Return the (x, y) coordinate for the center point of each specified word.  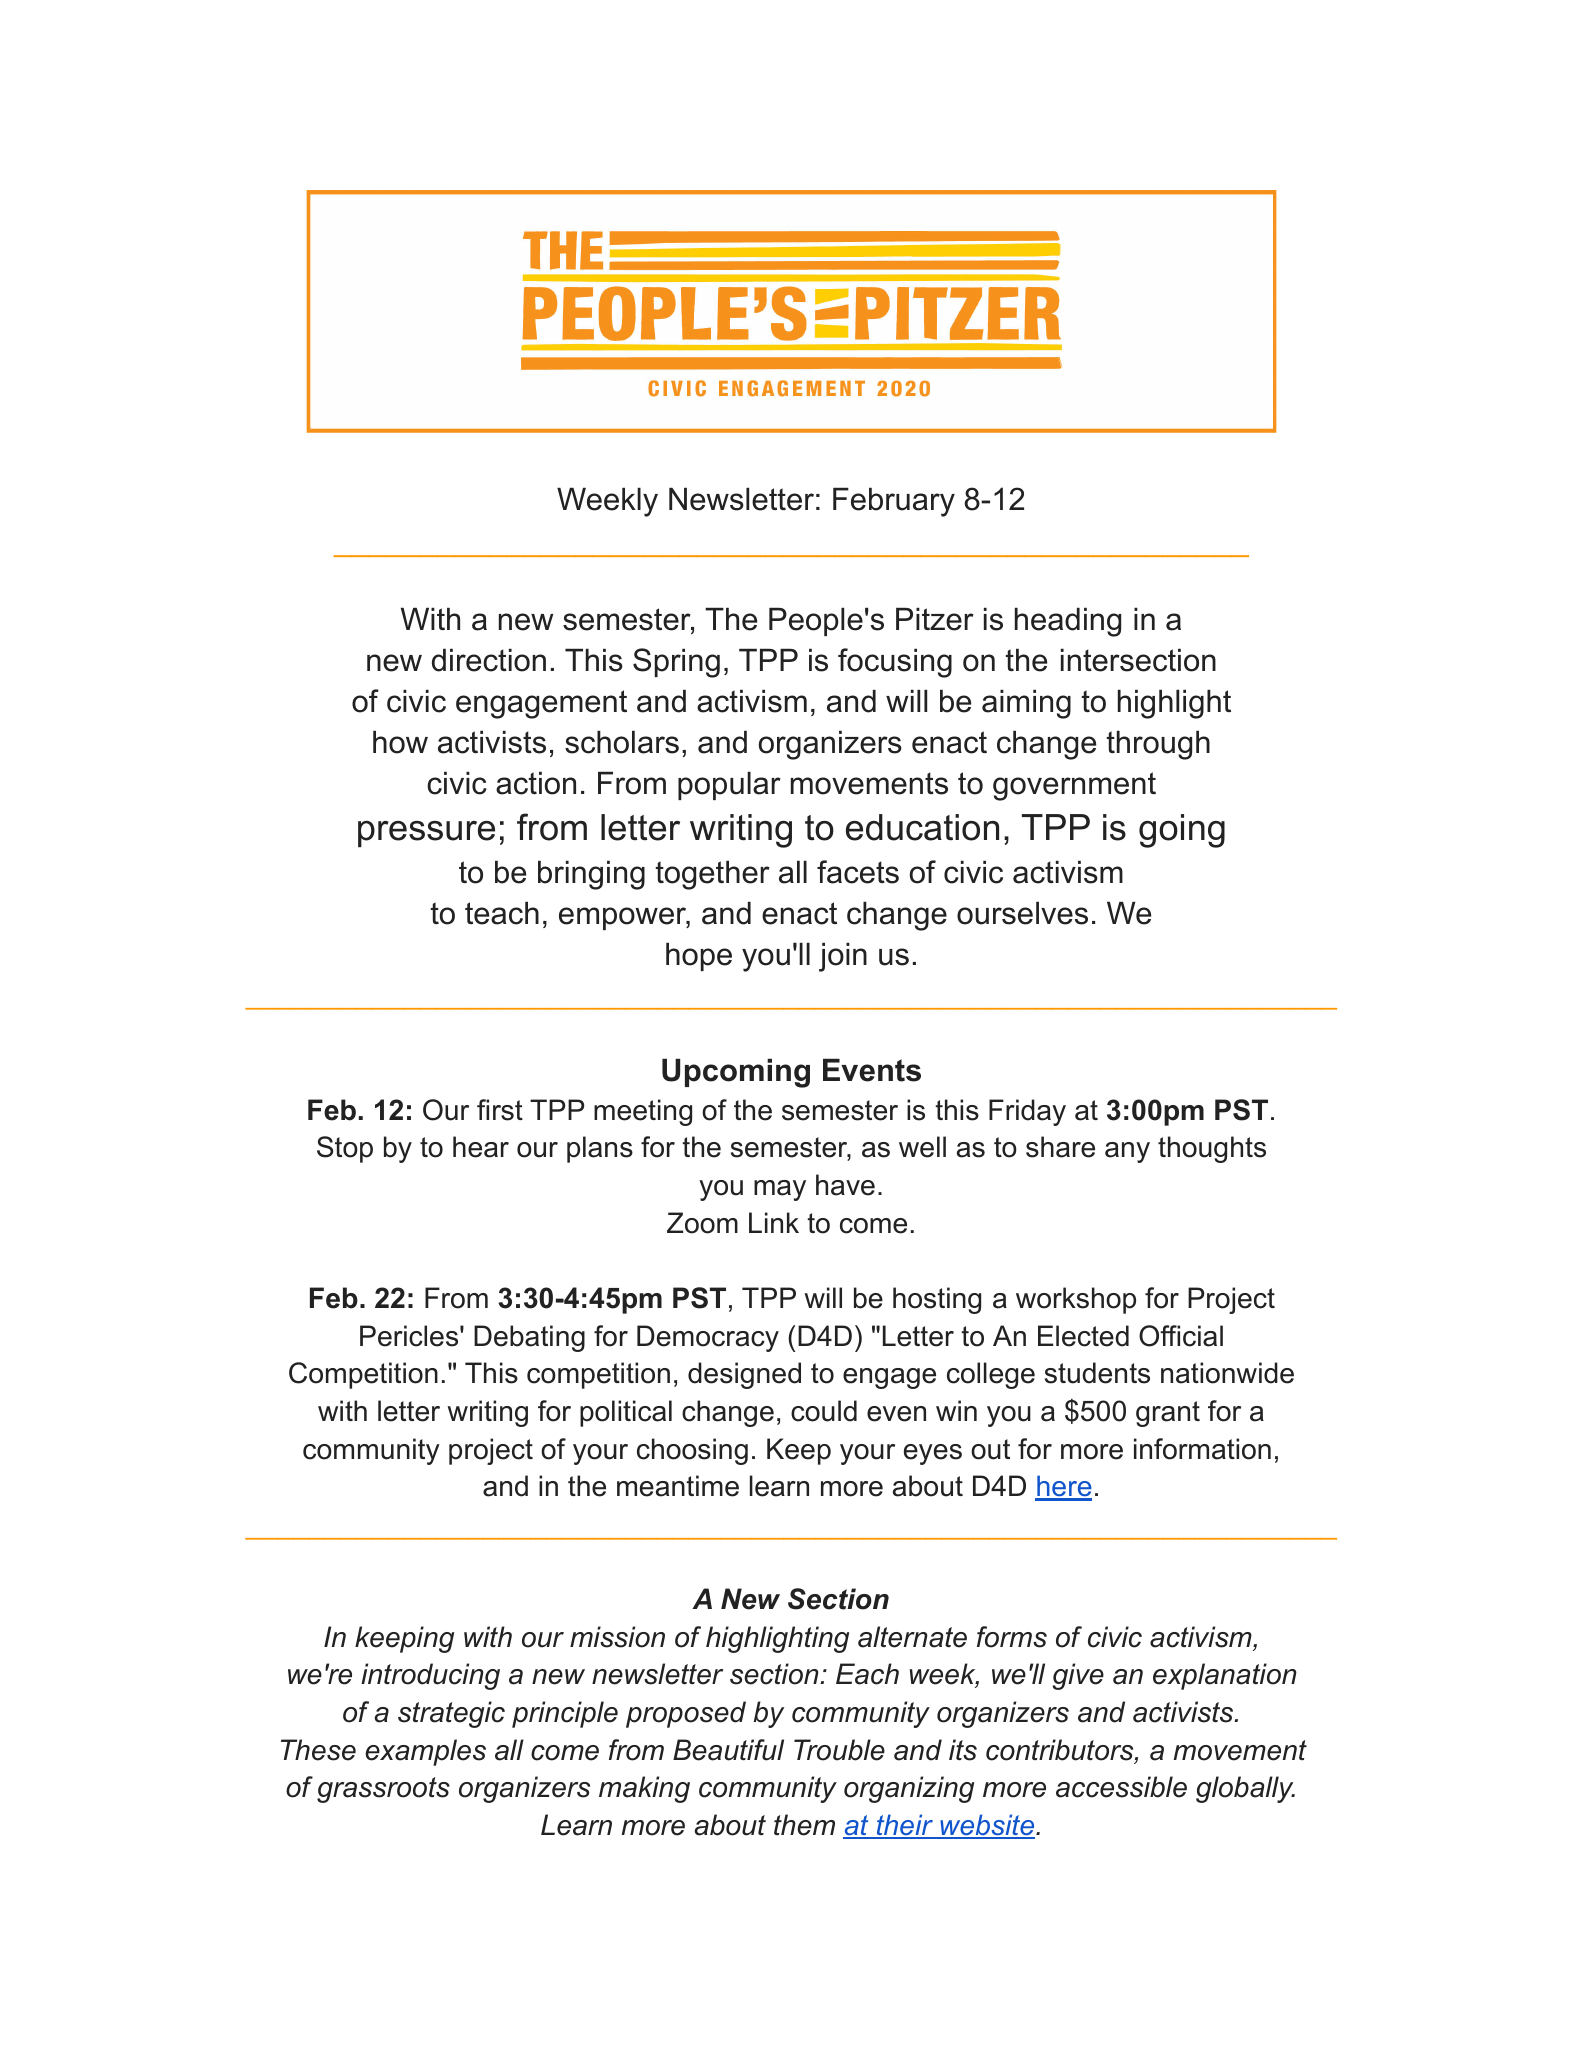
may (780, 1190)
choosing (692, 1451)
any (1127, 1152)
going (1182, 831)
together (713, 875)
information (1202, 1449)
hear (481, 1147)
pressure (426, 834)
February (894, 502)
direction (489, 660)
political (626, 1413)
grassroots (383, 1790)
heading (1068, 622)
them (804, 1825)
